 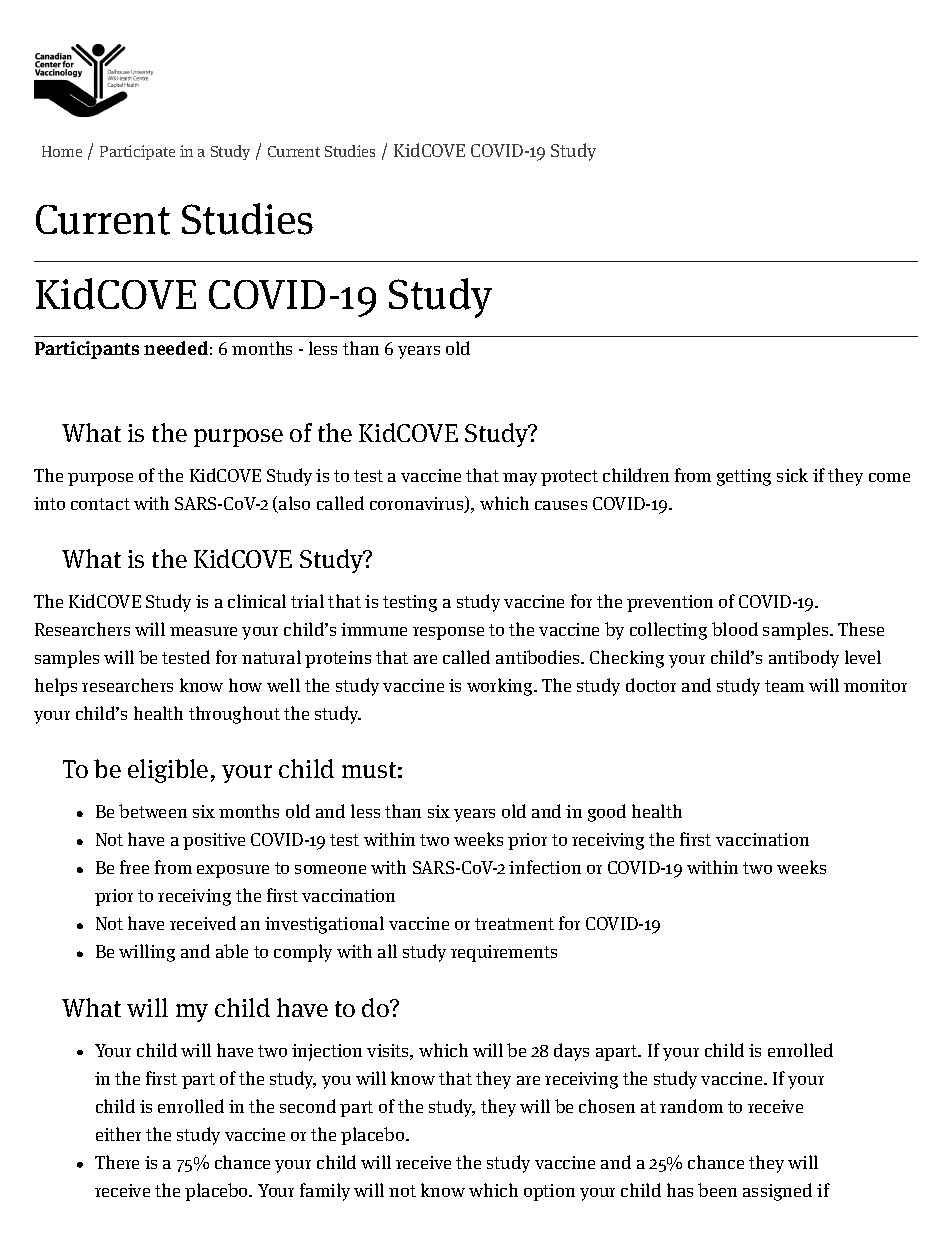 I want to click on working, so click(x=501, y=687).
